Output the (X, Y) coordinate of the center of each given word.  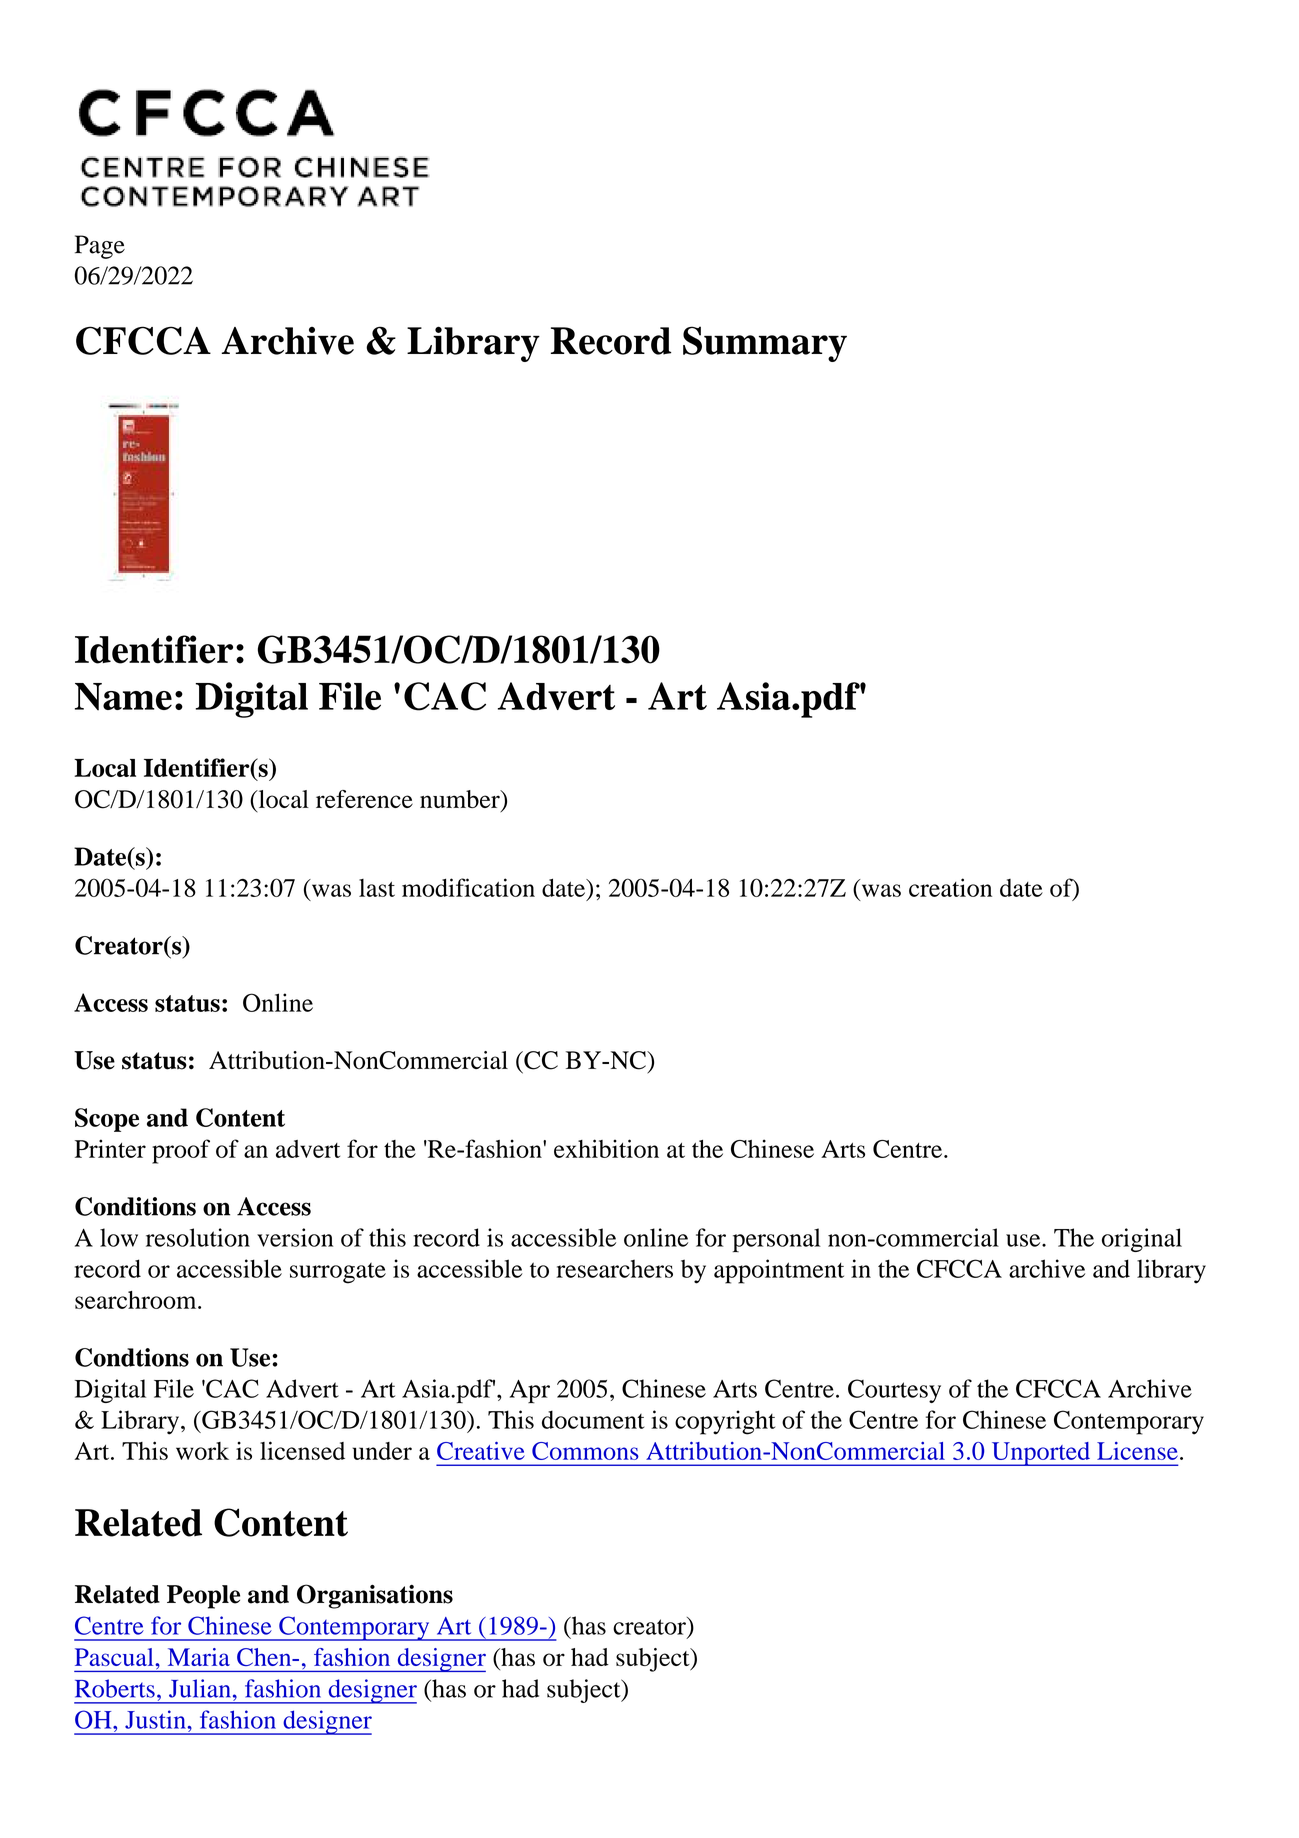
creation (950, 887)
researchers (614, 1268)
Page (100, 247)
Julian (200, 1688)
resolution (198, 1237)
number (461, 800)
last (377, 888)
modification (468, 887)
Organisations (375, 1596)
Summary (765, 344)
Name (123, 697)
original (1142, 1240)
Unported (1041, 1454)
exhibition (606, 1148)
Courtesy (894, 1391)
